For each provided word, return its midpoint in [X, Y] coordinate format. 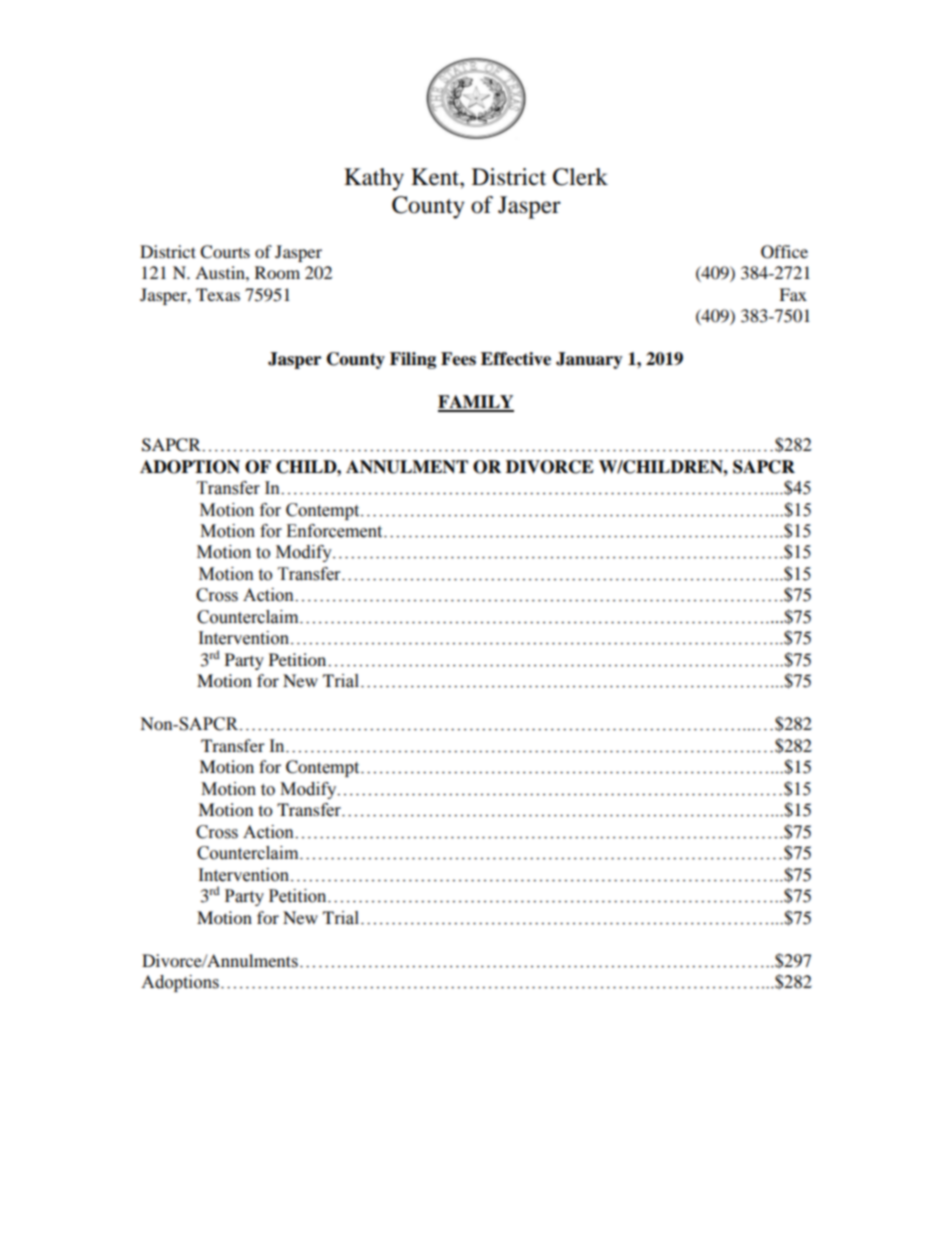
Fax [793, 294]
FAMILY [476, 403]
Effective [516, 359]
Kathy [374, 179]
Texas [218, 294]
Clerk [580, 177]
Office [784, 252]
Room [277, 272]
